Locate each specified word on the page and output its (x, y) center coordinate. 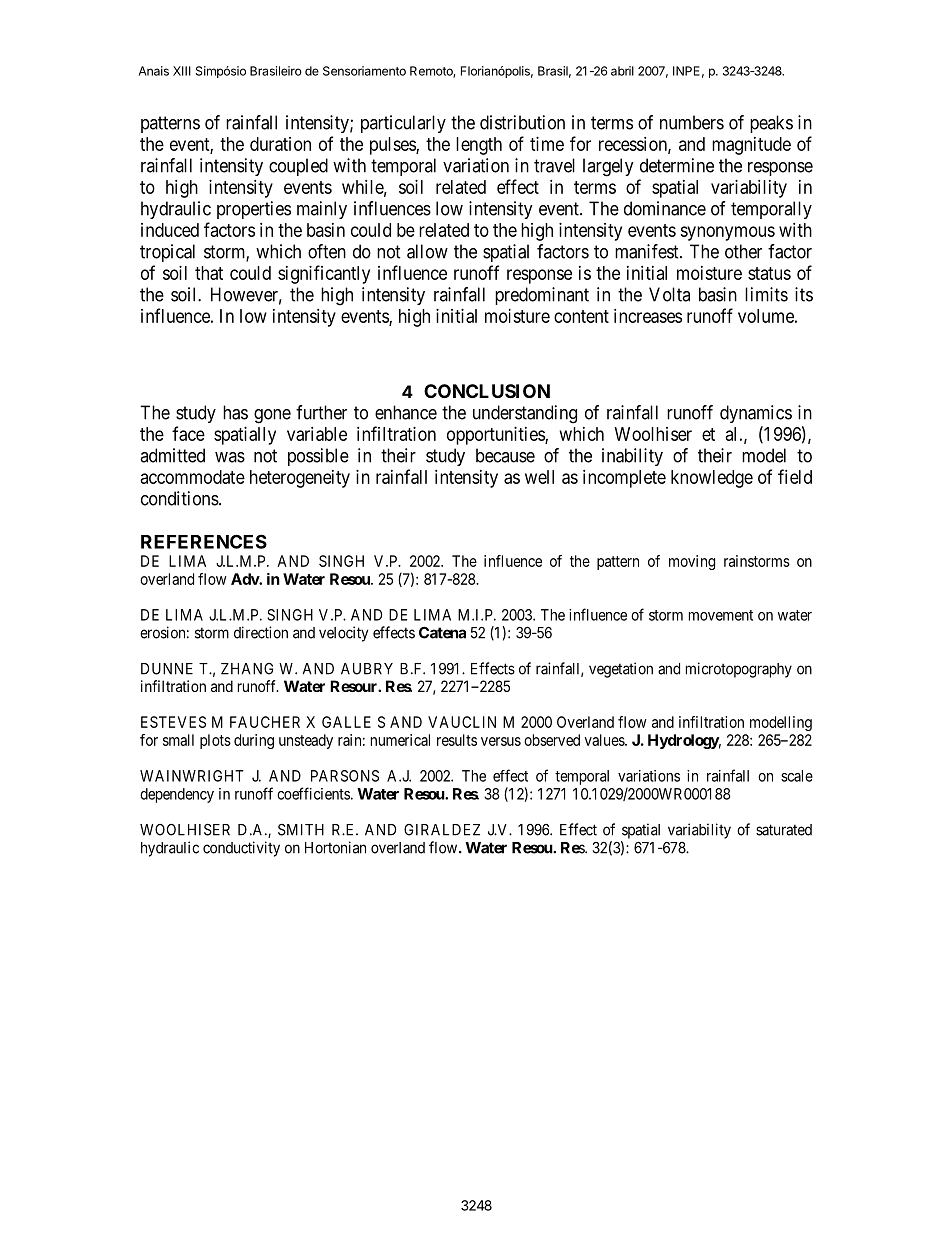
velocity (343, 634)
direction (261, 632)
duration (280, 144)
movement (721, 615)
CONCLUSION (487, 391)
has (235, 412)
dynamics (756, 414)
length (479, 146)
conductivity (241, 849)
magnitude (751, 146)
